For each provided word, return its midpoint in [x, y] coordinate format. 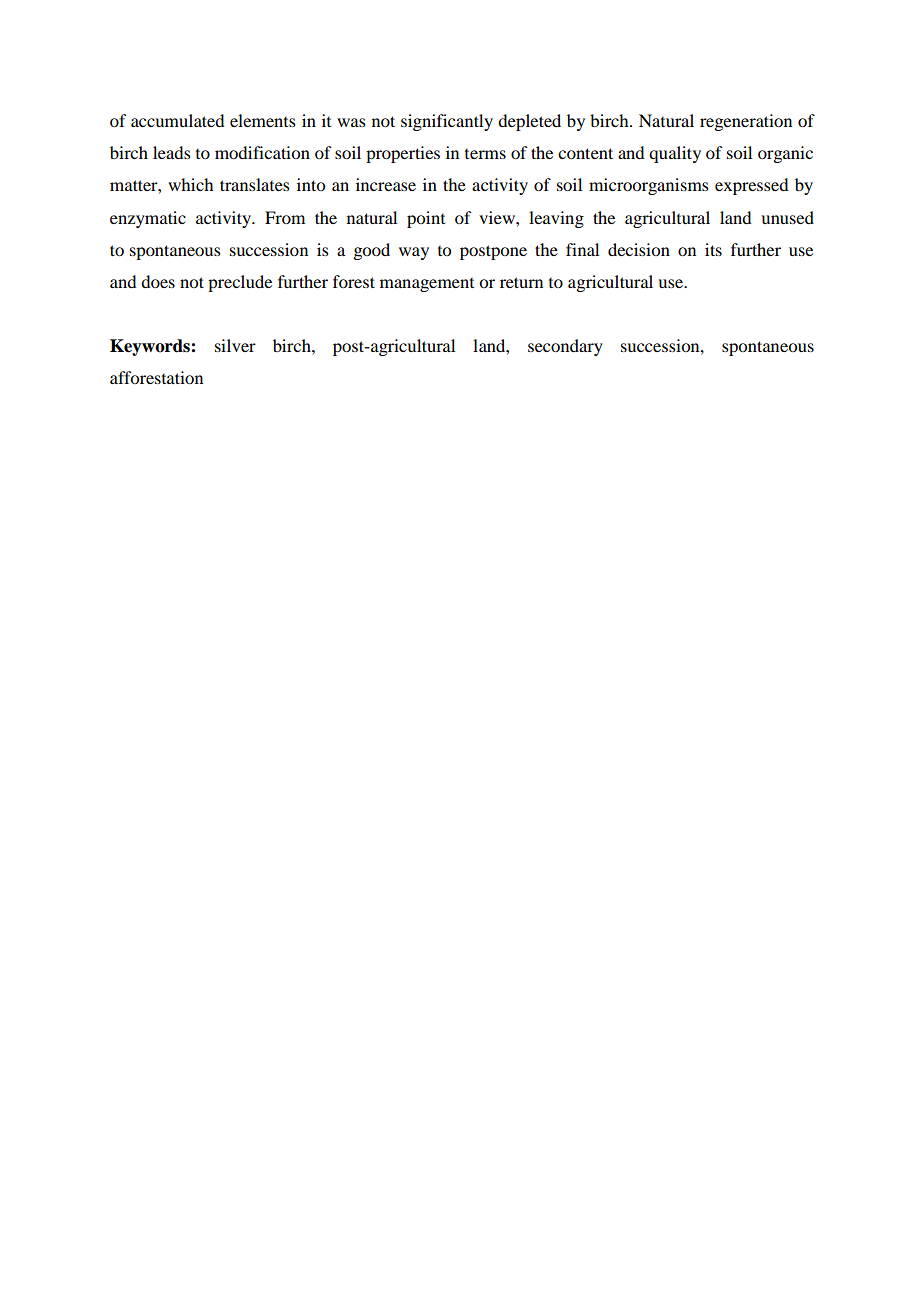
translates [255, 184]
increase [386, 184]
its [713, 249]
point [426, 219]
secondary [565, 347]
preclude [240, 283]
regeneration [746, 122]
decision [639, 249]
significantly [447, 122]
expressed [751, 186]
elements [263, 120]
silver [235, 345]
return [521, 282]
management [427, 285]
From [285, 217]
